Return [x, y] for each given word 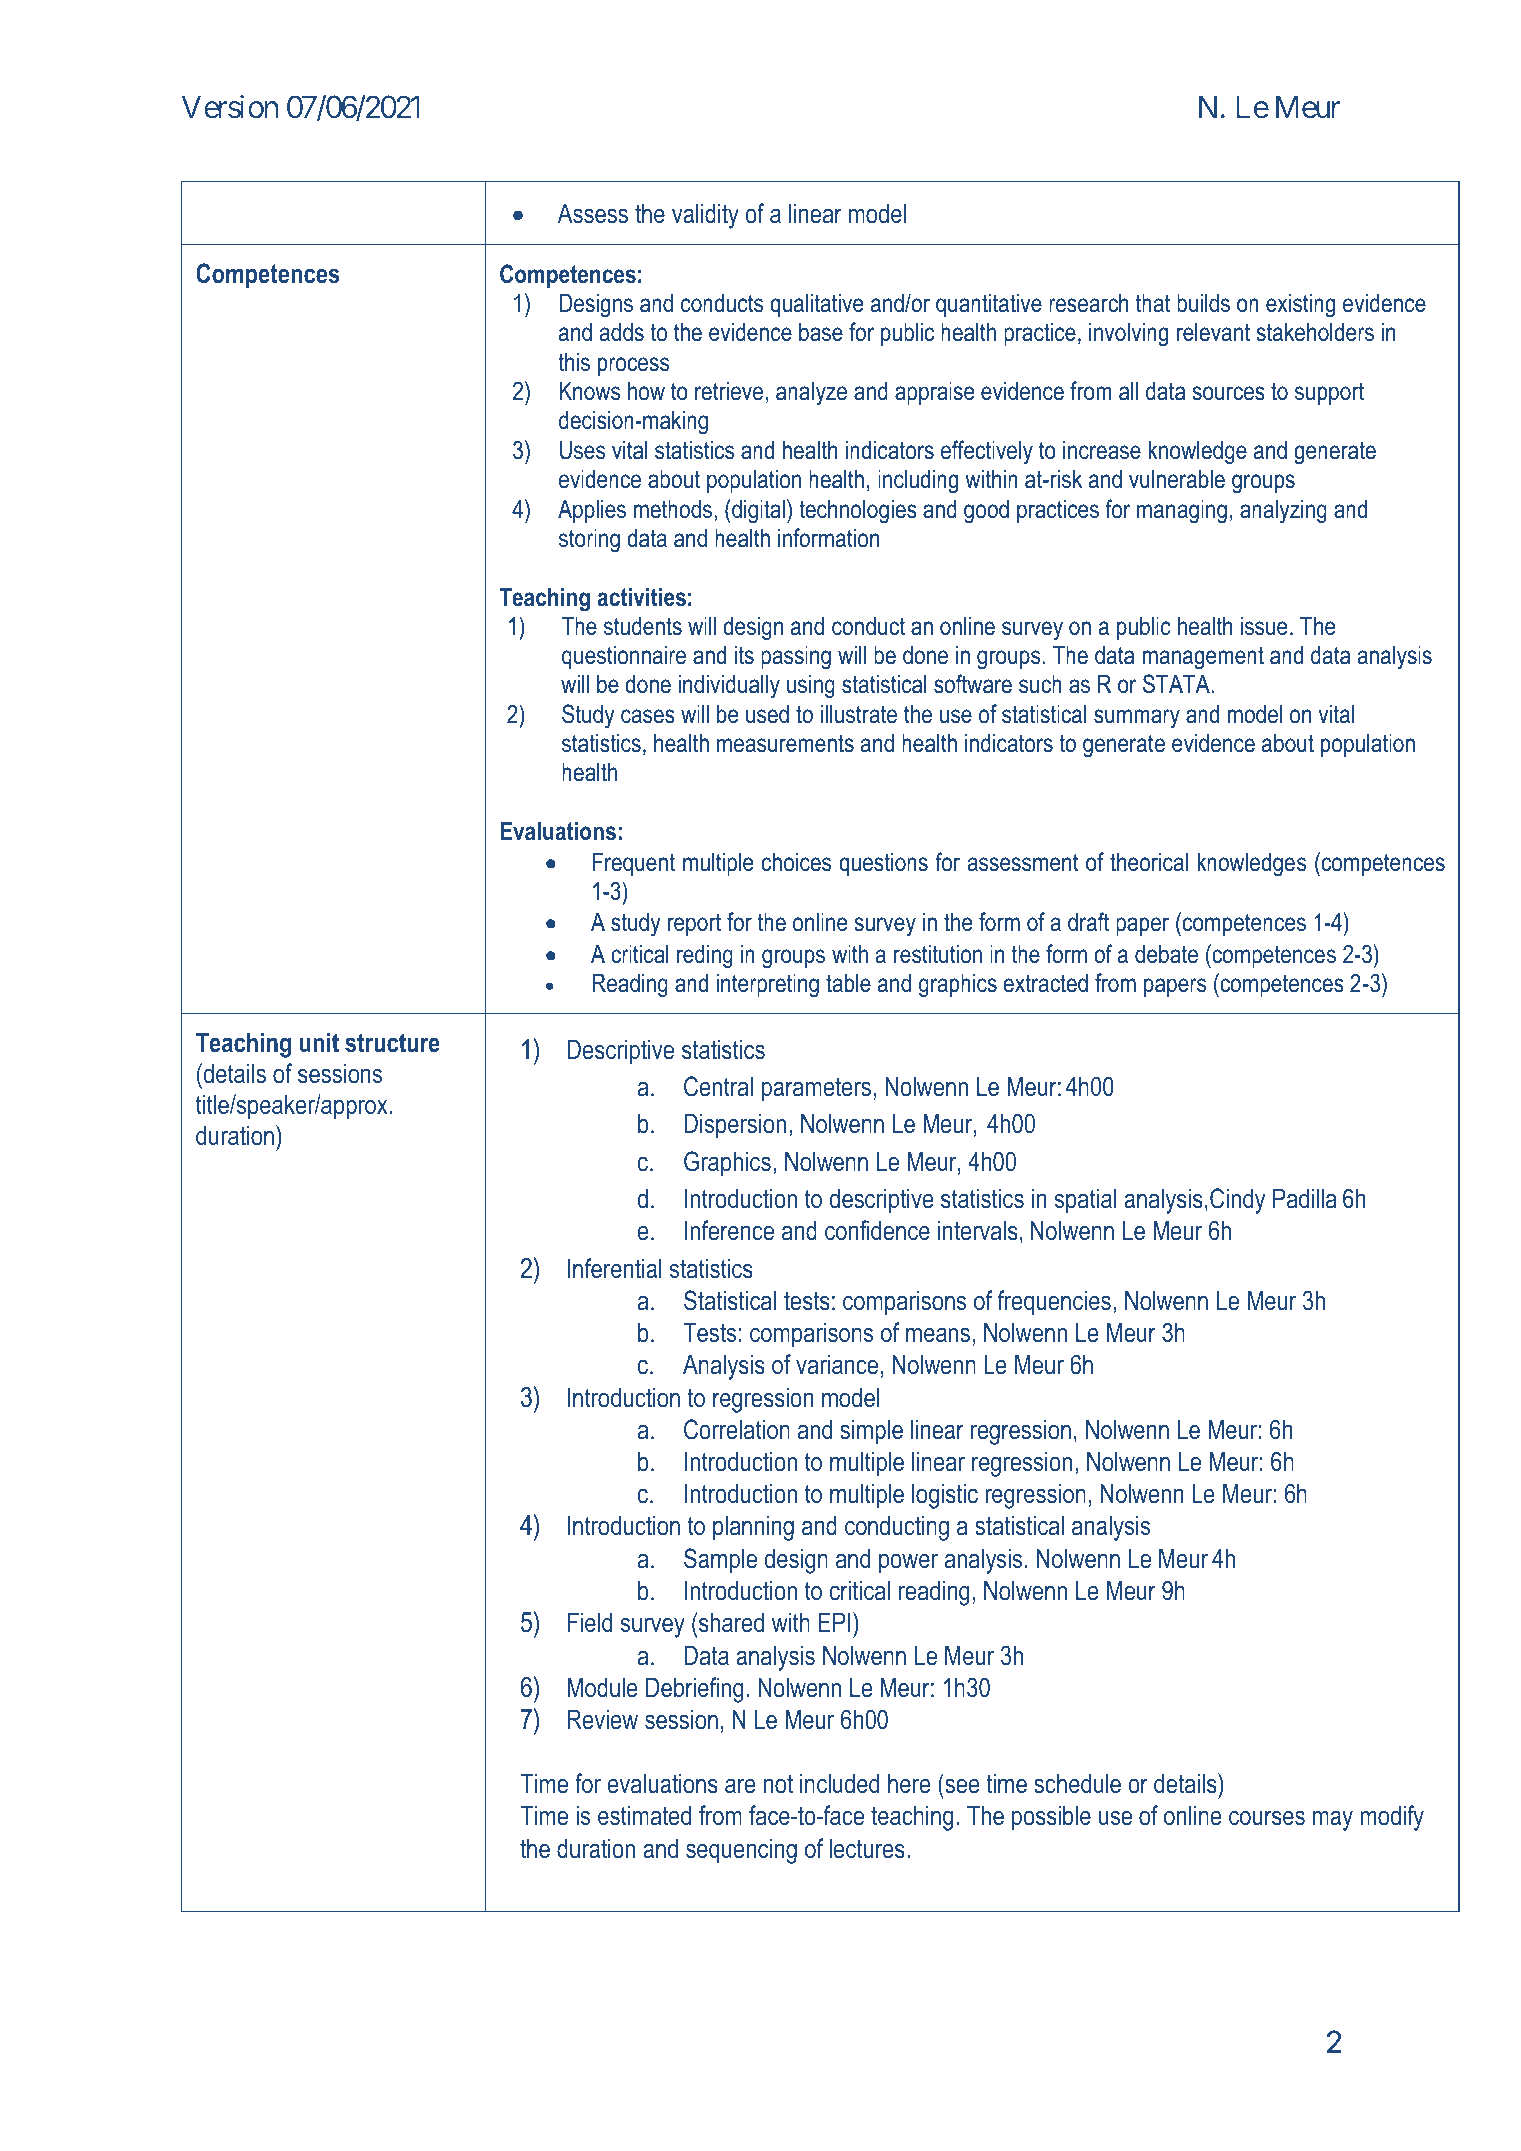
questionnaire [624, 657]
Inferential [615, 1268]
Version [230, 107]
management [1203, 658]
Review [602, 1719]
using [811, 687]
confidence [877, 1230]
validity [705, 216]
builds [1203, 303]
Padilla [1305, 1198]
